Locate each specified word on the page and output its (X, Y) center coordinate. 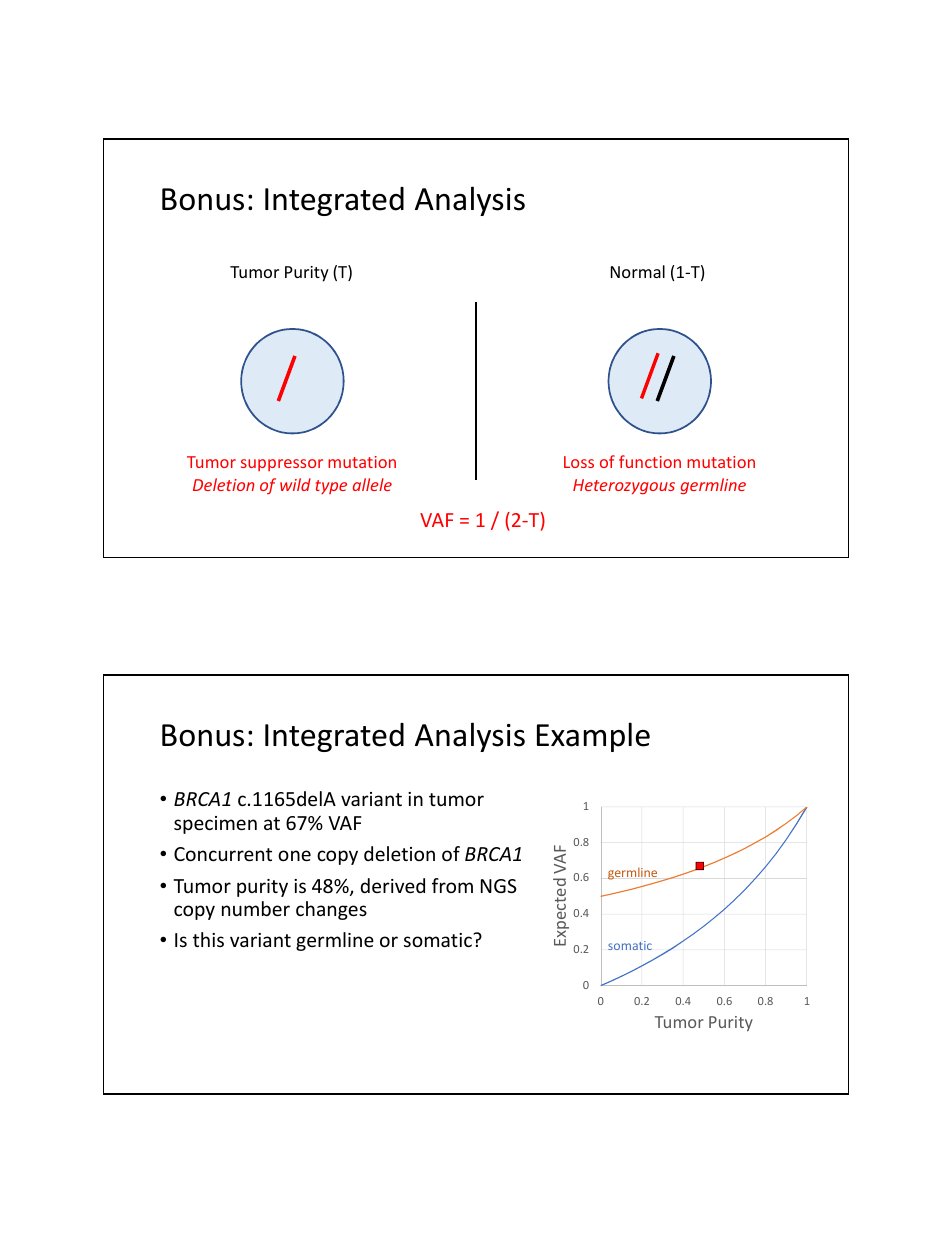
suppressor (282, 465)
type (331, 487)
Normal (638, 271)
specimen (215, 825)
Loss (579, 462)
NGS (499, 886)
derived (393, 885)
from (452, 885)
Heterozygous (624, 487)
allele (372, 484)
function (650, 461)
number (256, 908)
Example (593, 737)
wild (295, 484)
